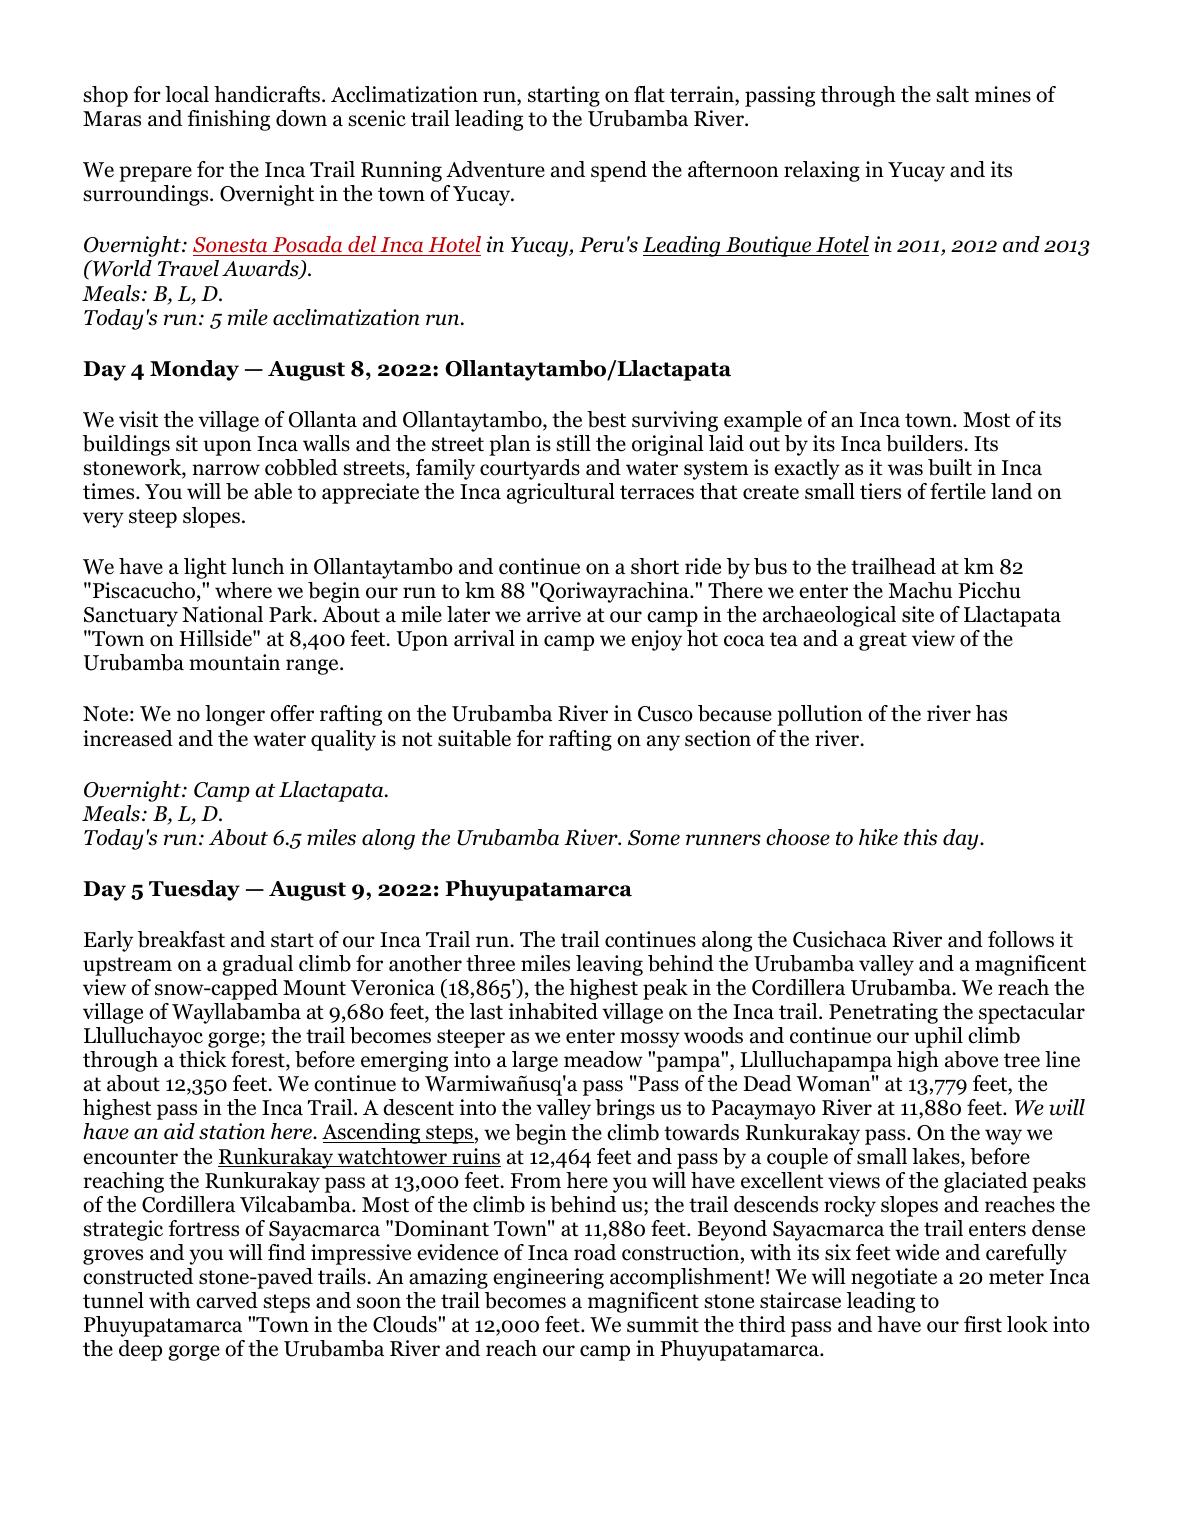 The width and height of the document is (1179, 1526). I want to click on first, so click(983, 1324).
